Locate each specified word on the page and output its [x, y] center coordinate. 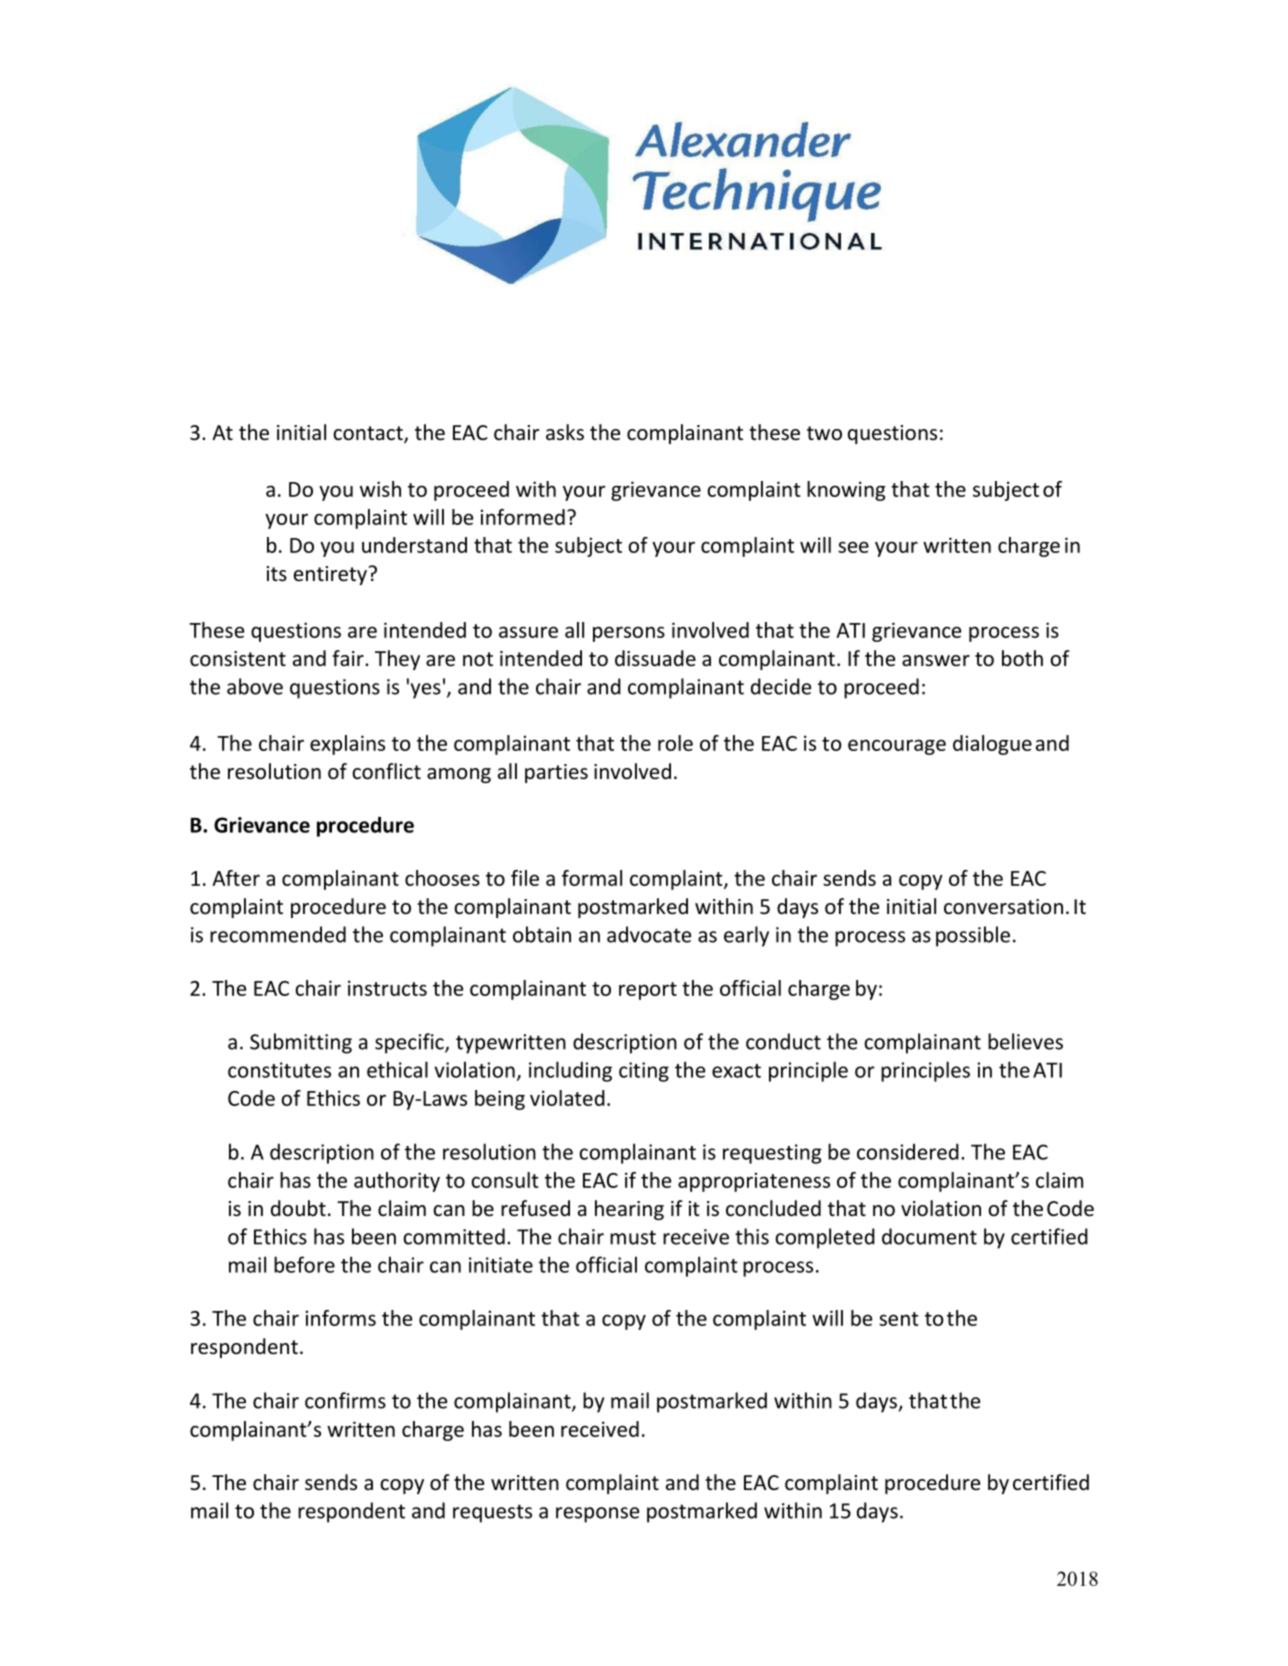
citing [644, 1072]
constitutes [279, 1070]
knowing [846, 491]
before [304, 1264]
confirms [345, 1400]
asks [565, 432]
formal [592, 878]
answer [936, 660]
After [236, 878]
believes [1025, 1041]
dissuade [655, 658]
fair [349, 658]
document [929, 1236]
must [633, 1237]
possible [973, 936]
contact [369, 434]
